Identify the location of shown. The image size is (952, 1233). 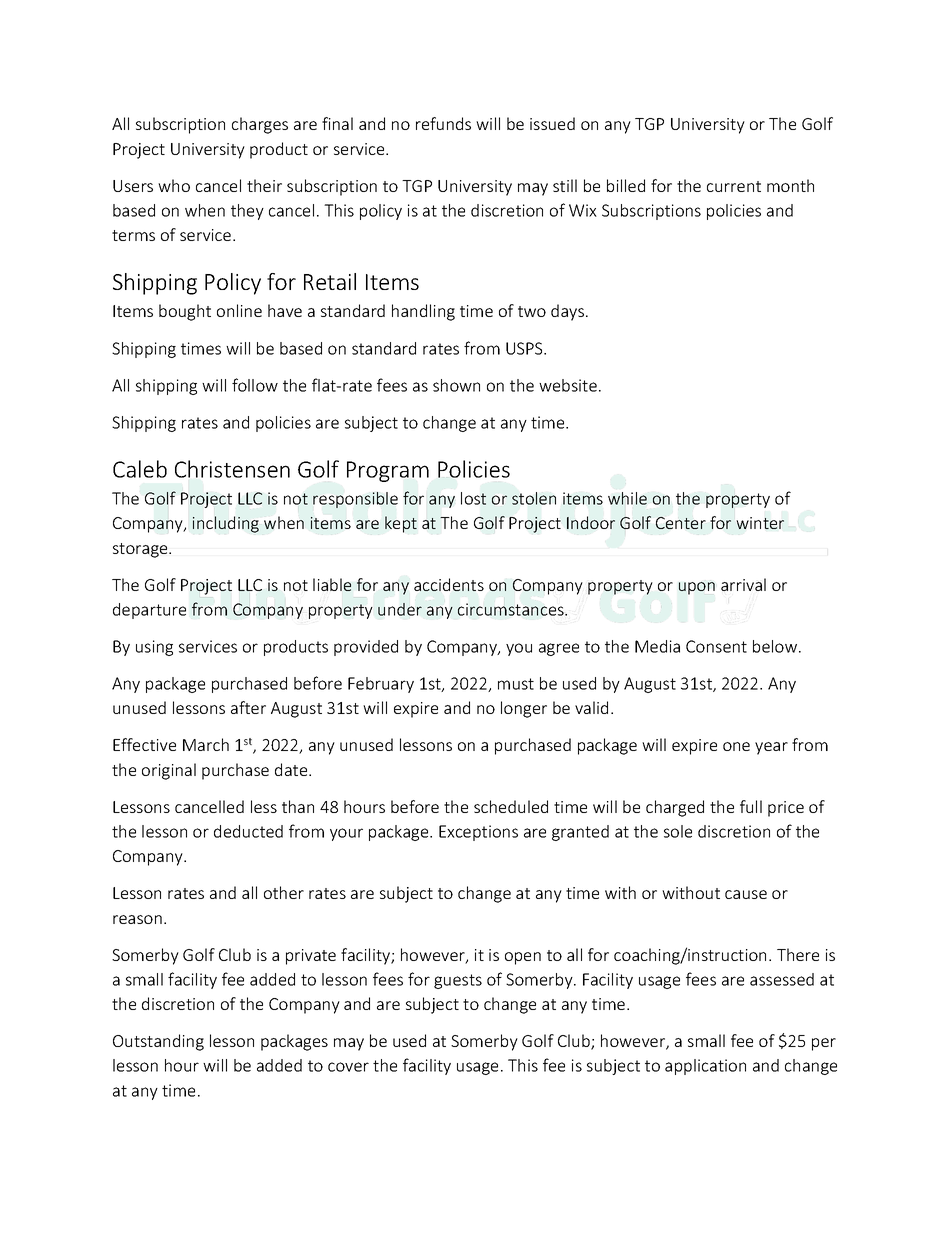
(456, 385).
